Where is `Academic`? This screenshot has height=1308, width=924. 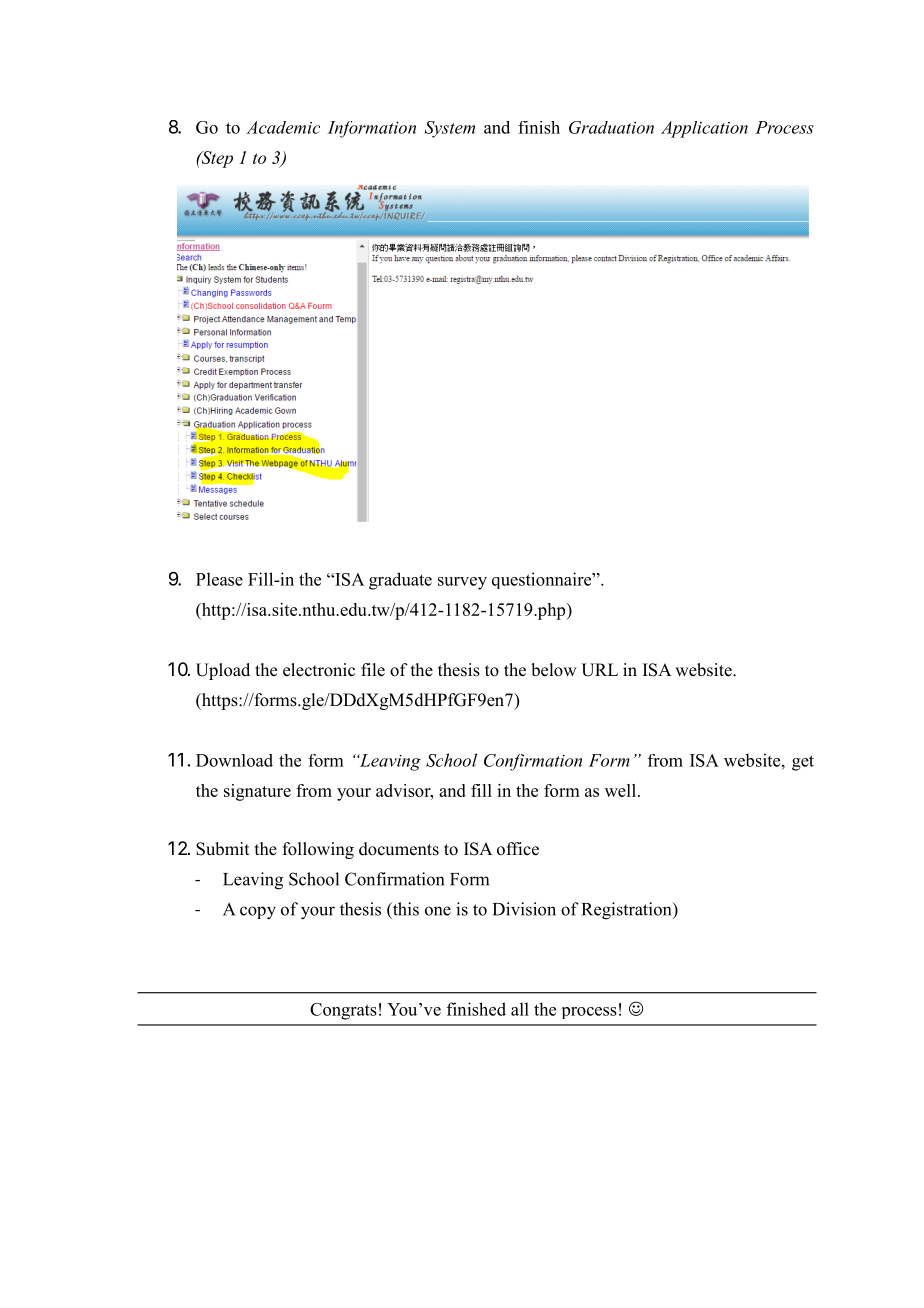 Academic is located at coordinates (283, 127).
